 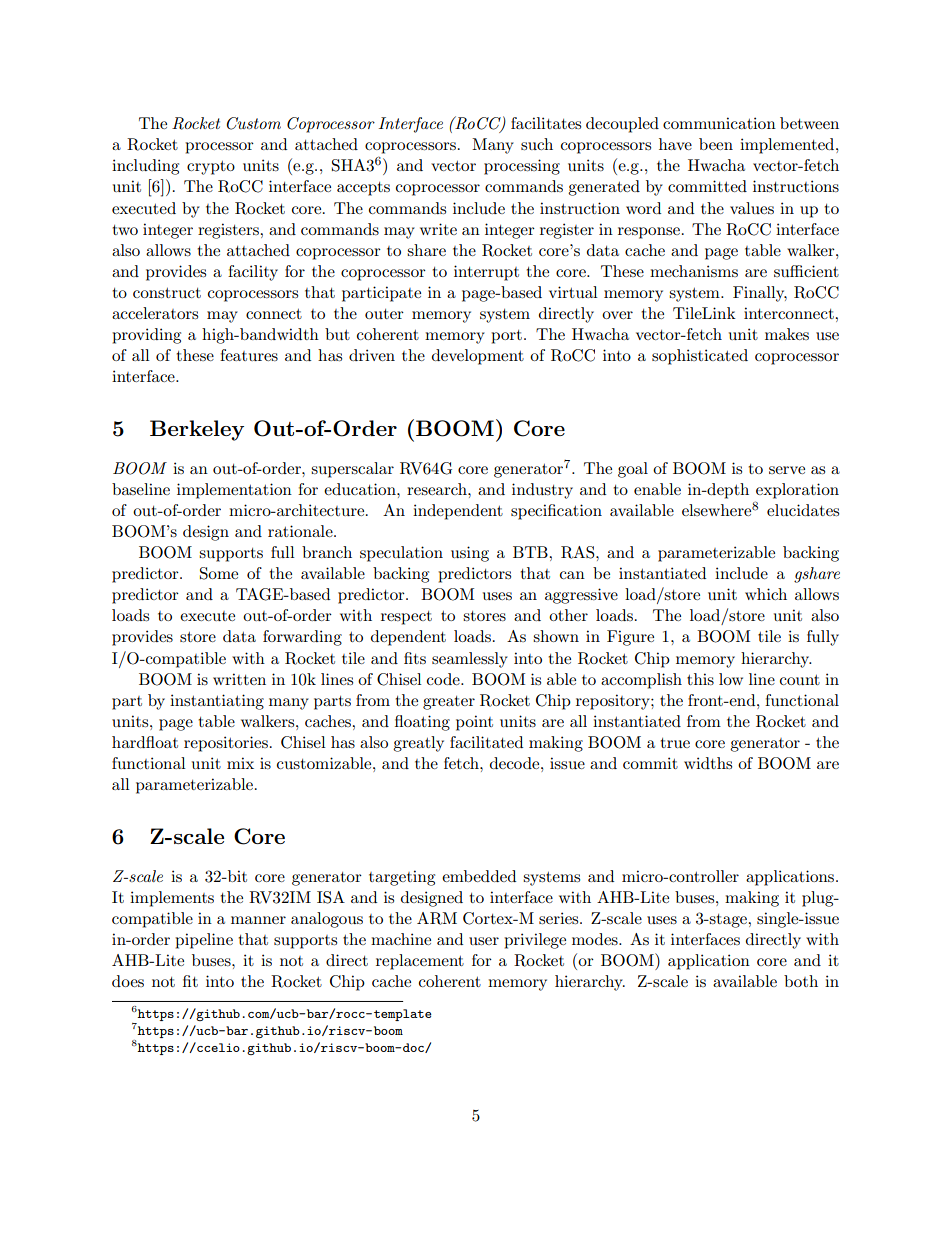 I want to click on sophisticated, so click(x=700, y=357).
